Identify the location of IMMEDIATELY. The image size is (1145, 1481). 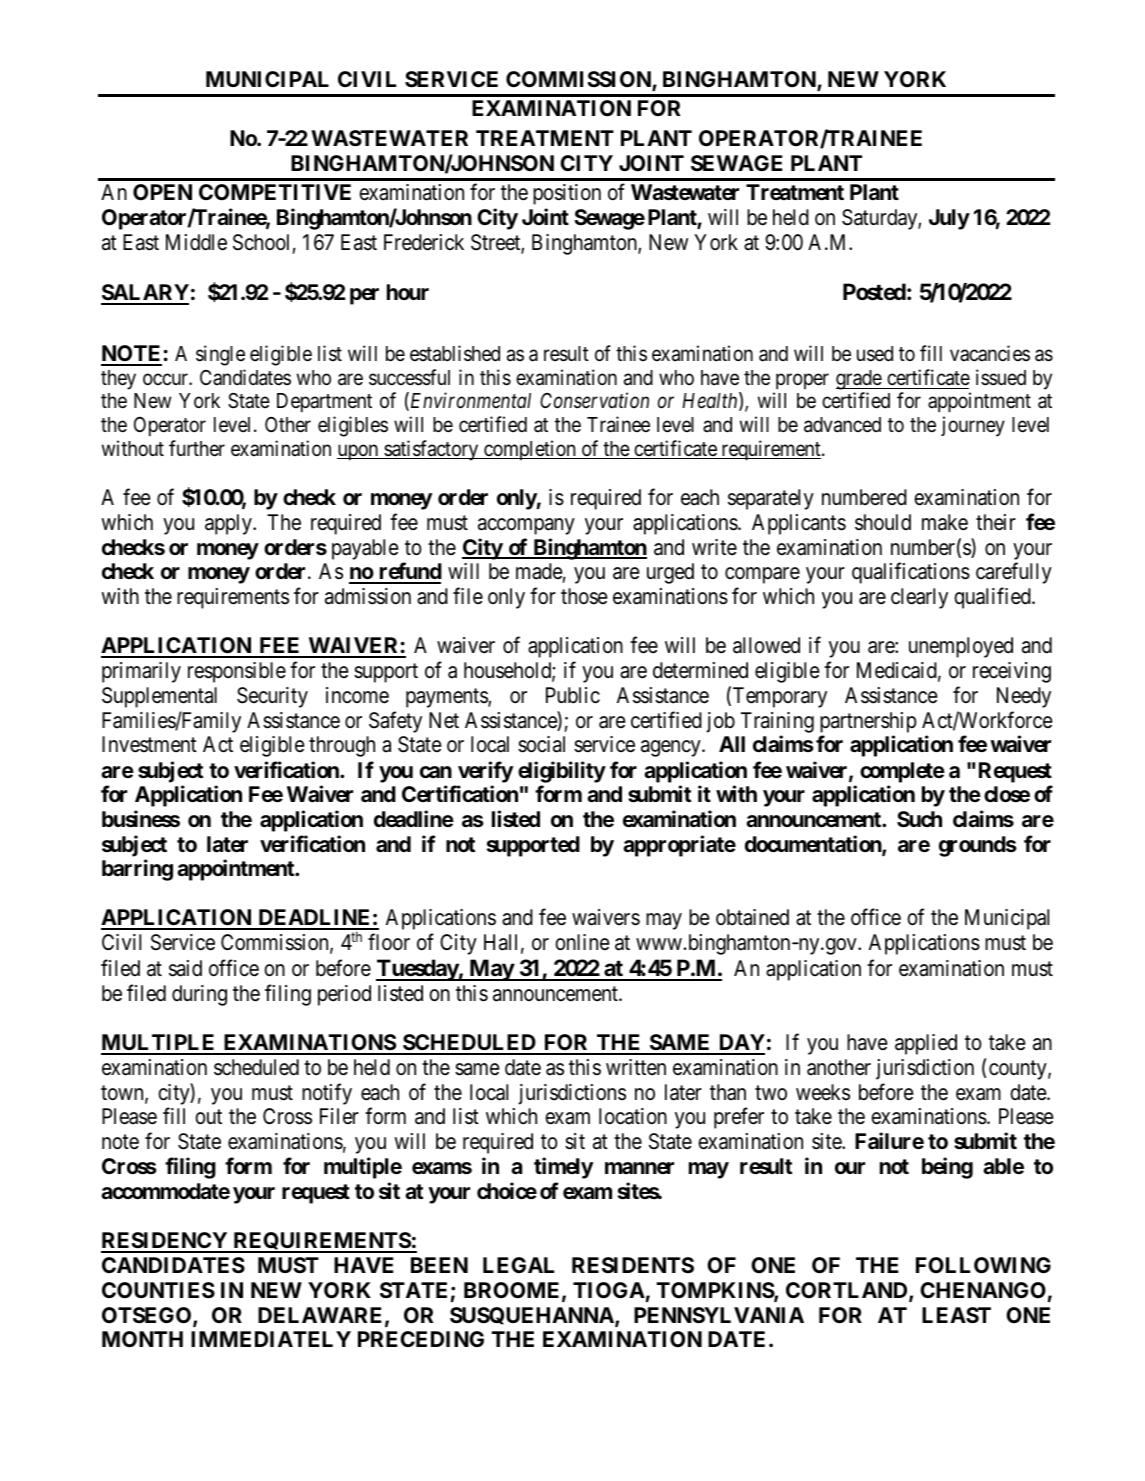
(271, 1339).
